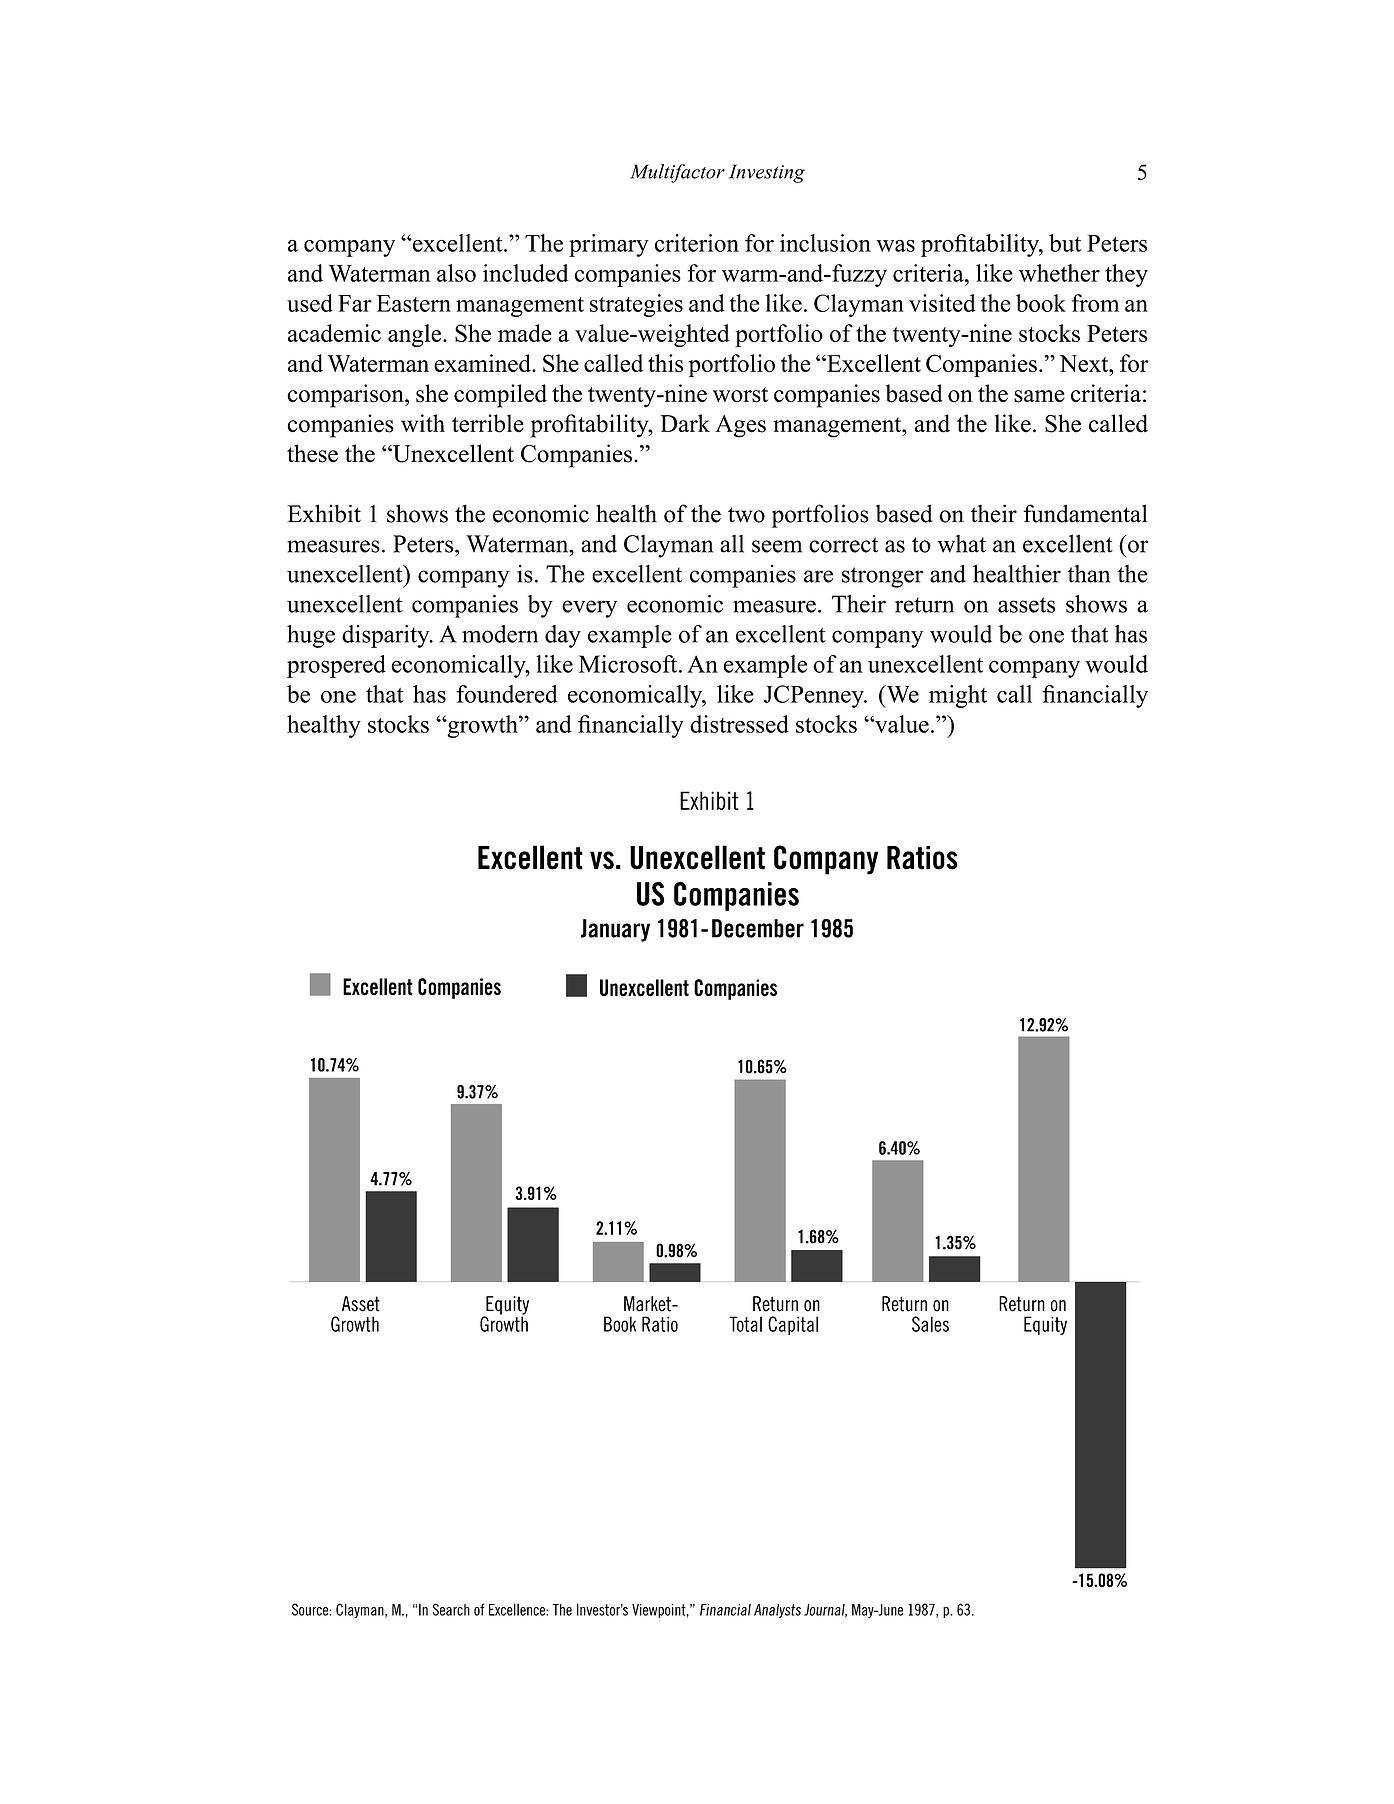  Describe the element at coordinates (336, 666) in the screenshot. I see `prospered` at that location.
